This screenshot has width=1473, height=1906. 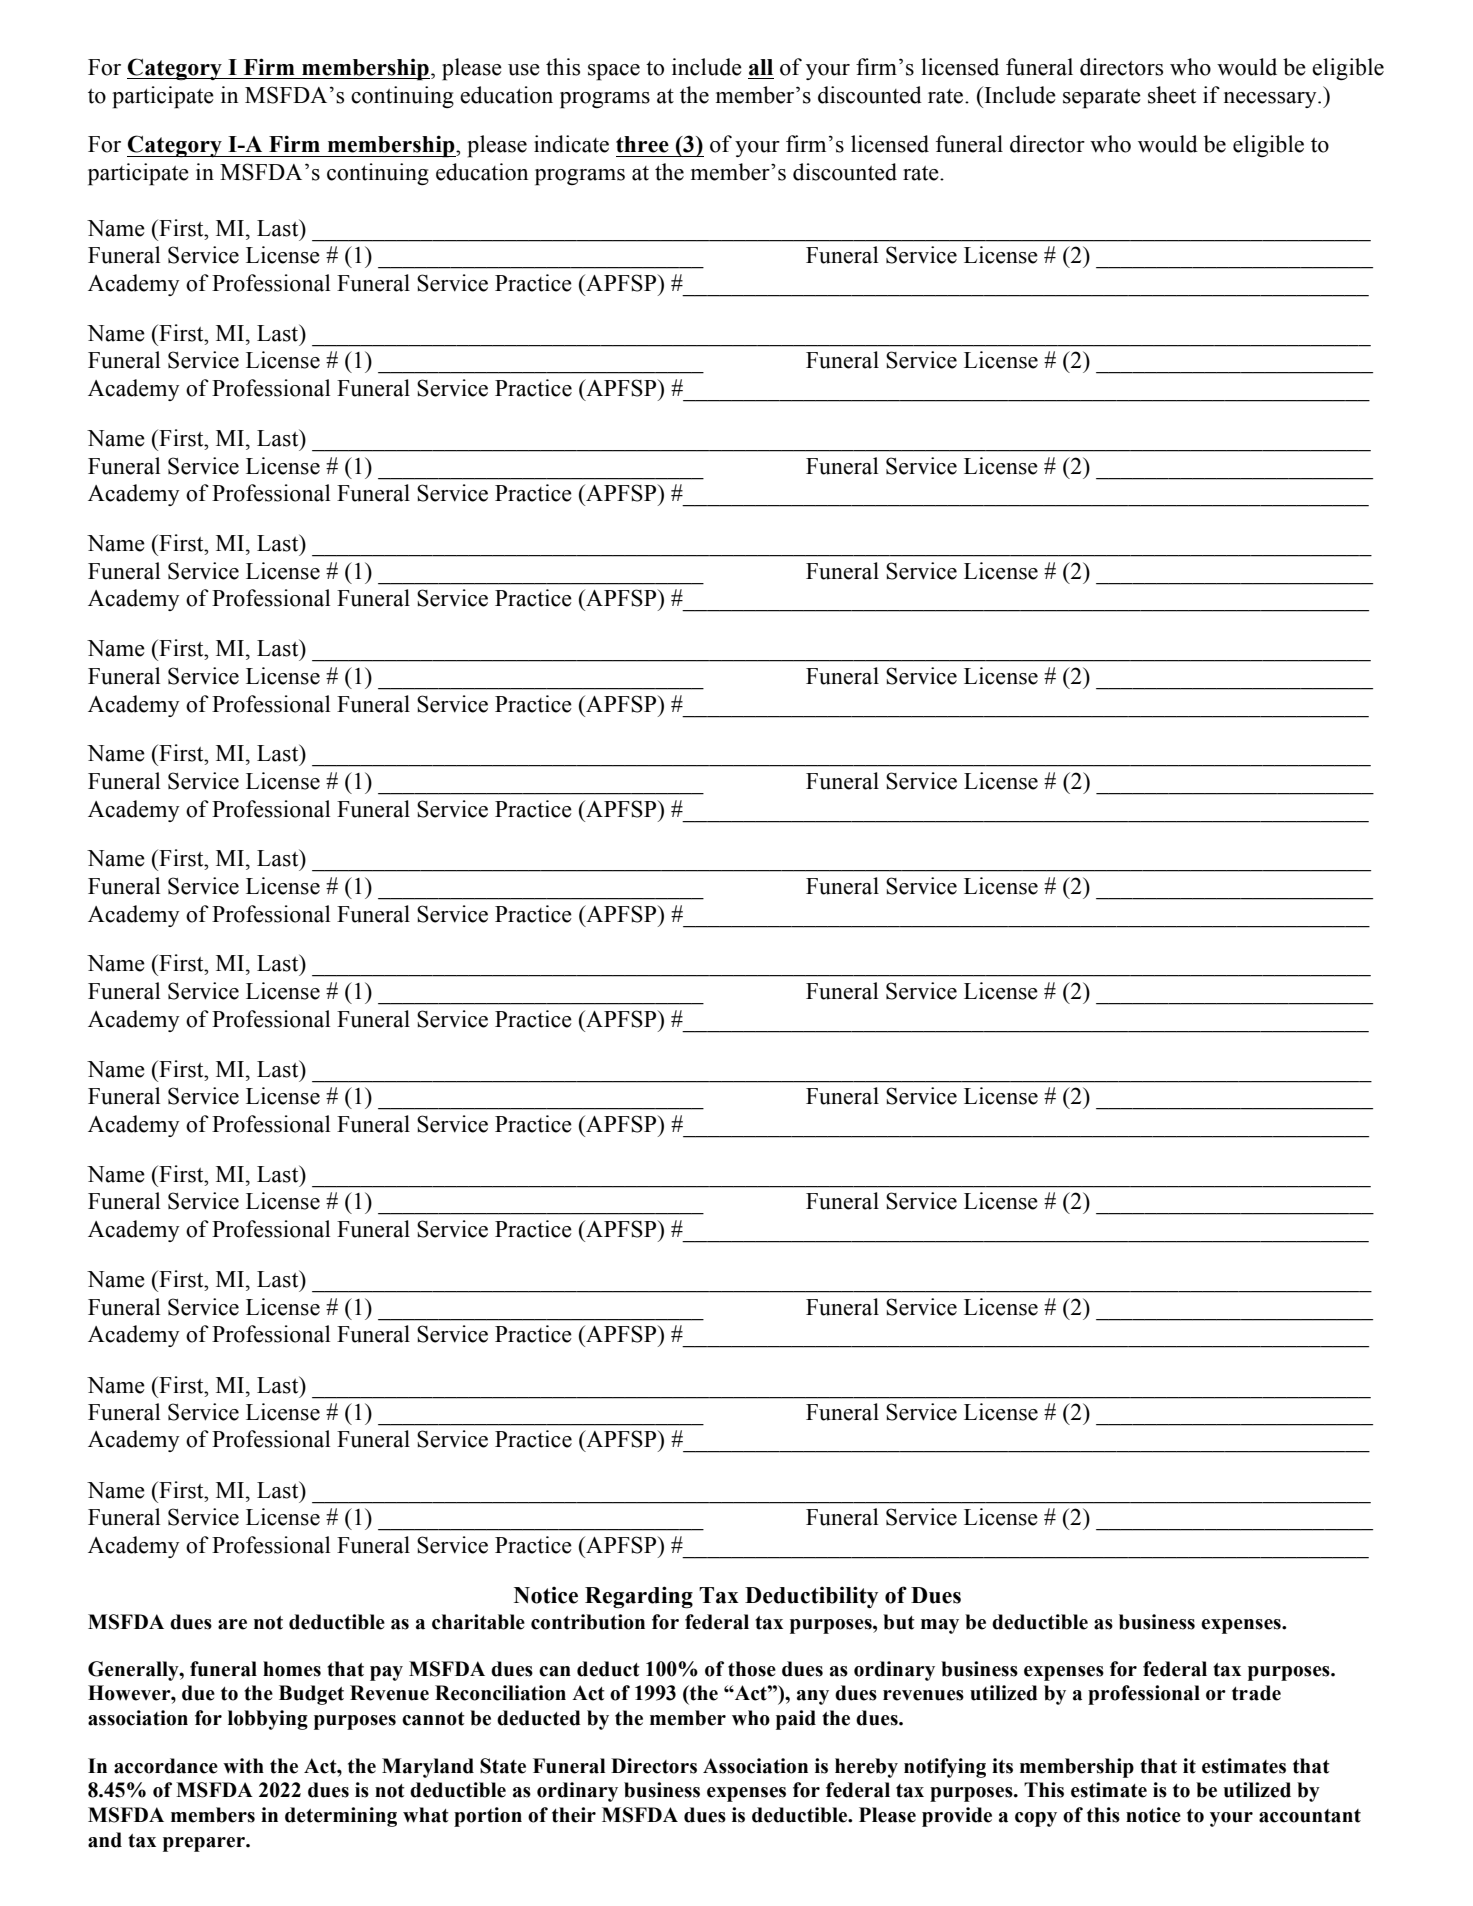 I want to click on sheet, so click(x=1172, y=95).
